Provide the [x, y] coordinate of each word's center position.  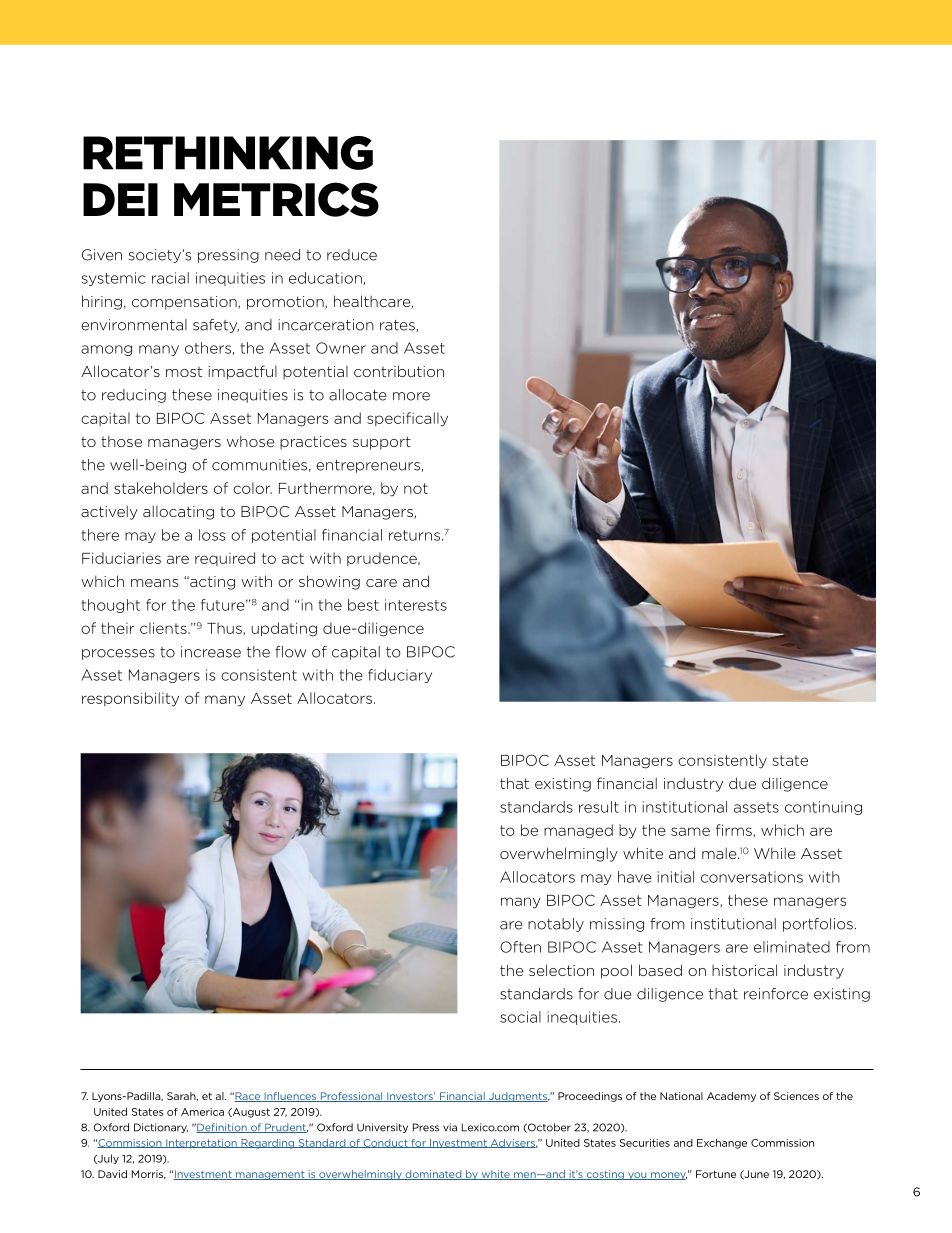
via [450, 1127]
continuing [823, 808]
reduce [352, 255]
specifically [407, 419]
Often [520, 947]
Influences [290, 1097]
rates [398, 326]
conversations [752, 877]
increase [211, 652]
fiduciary [400, 676]
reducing [134, 396]
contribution [399, 371]
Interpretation [201, 1144]
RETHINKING [228, 153]
